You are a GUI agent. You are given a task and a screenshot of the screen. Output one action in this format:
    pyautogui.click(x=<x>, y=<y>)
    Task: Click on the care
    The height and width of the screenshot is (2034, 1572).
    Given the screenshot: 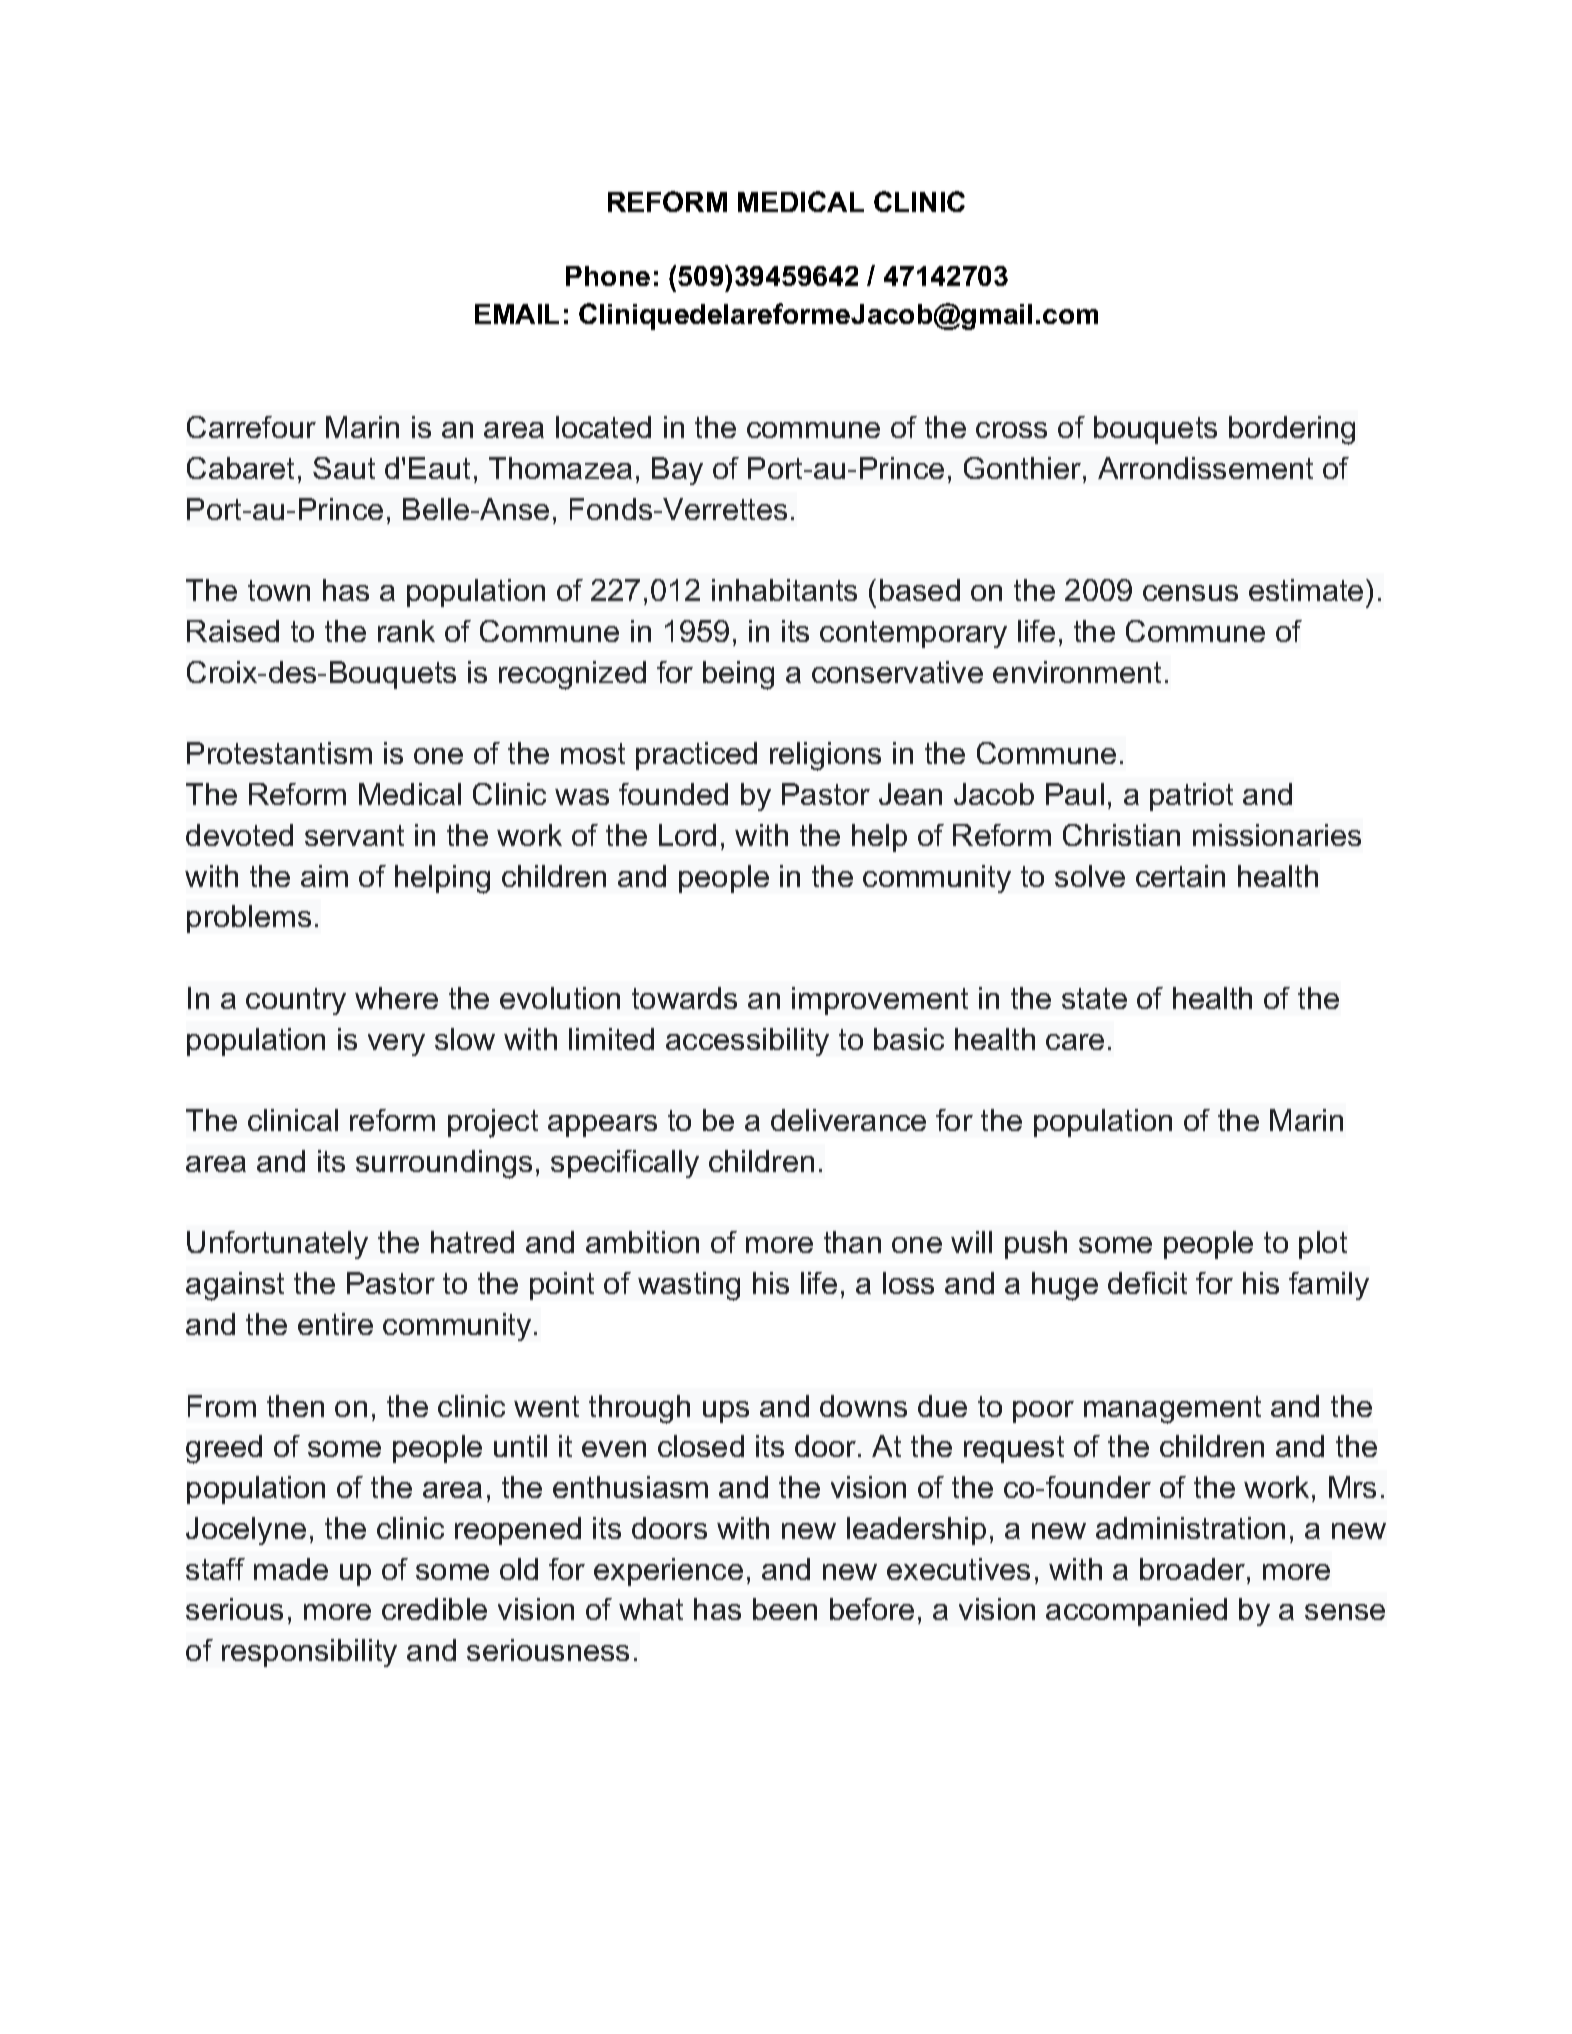 What is the action you would take?
    pyautogui.click(x=1075, y=1042)
